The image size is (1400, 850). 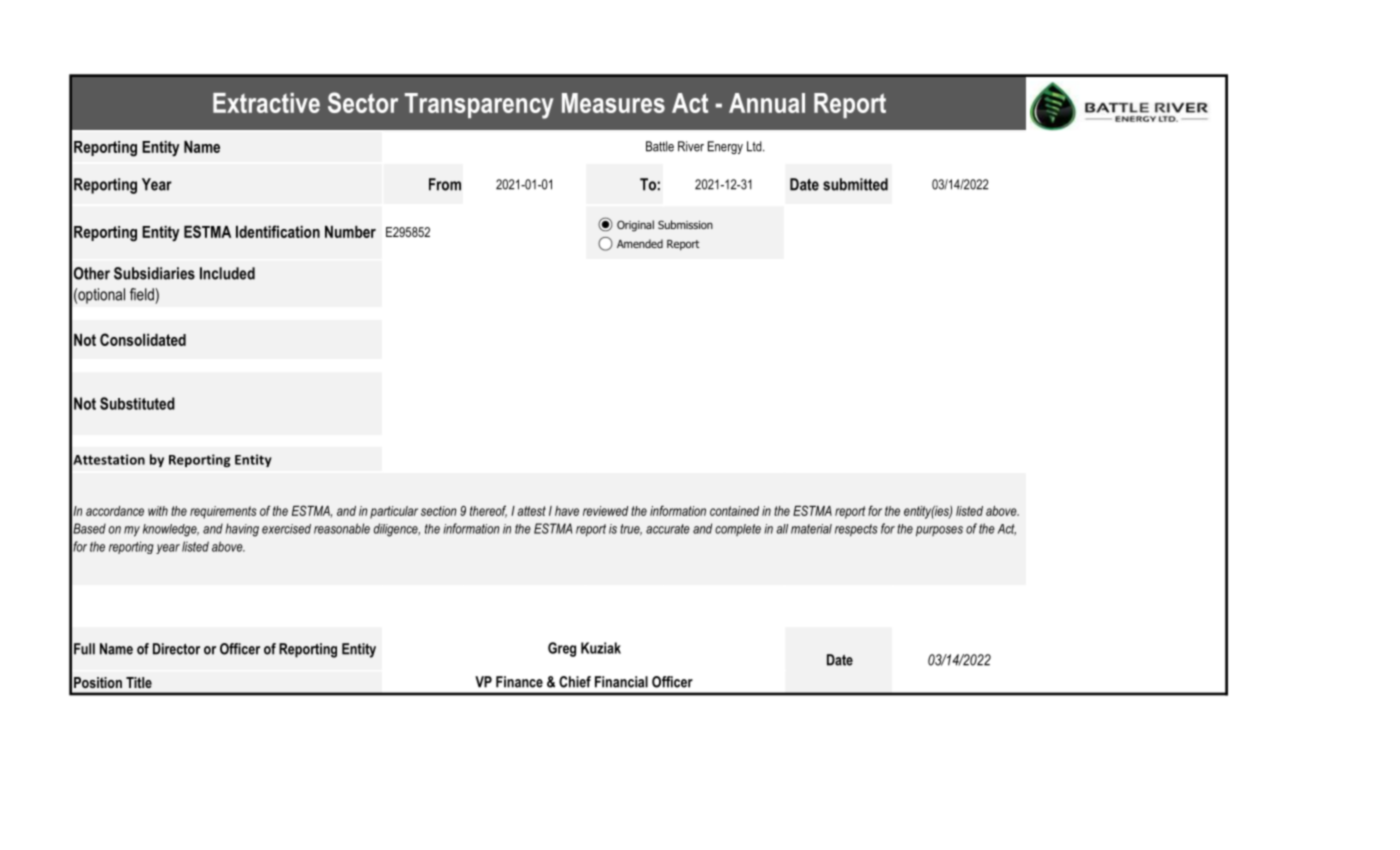 I want to click on Director, so click(x=176, y=649).
